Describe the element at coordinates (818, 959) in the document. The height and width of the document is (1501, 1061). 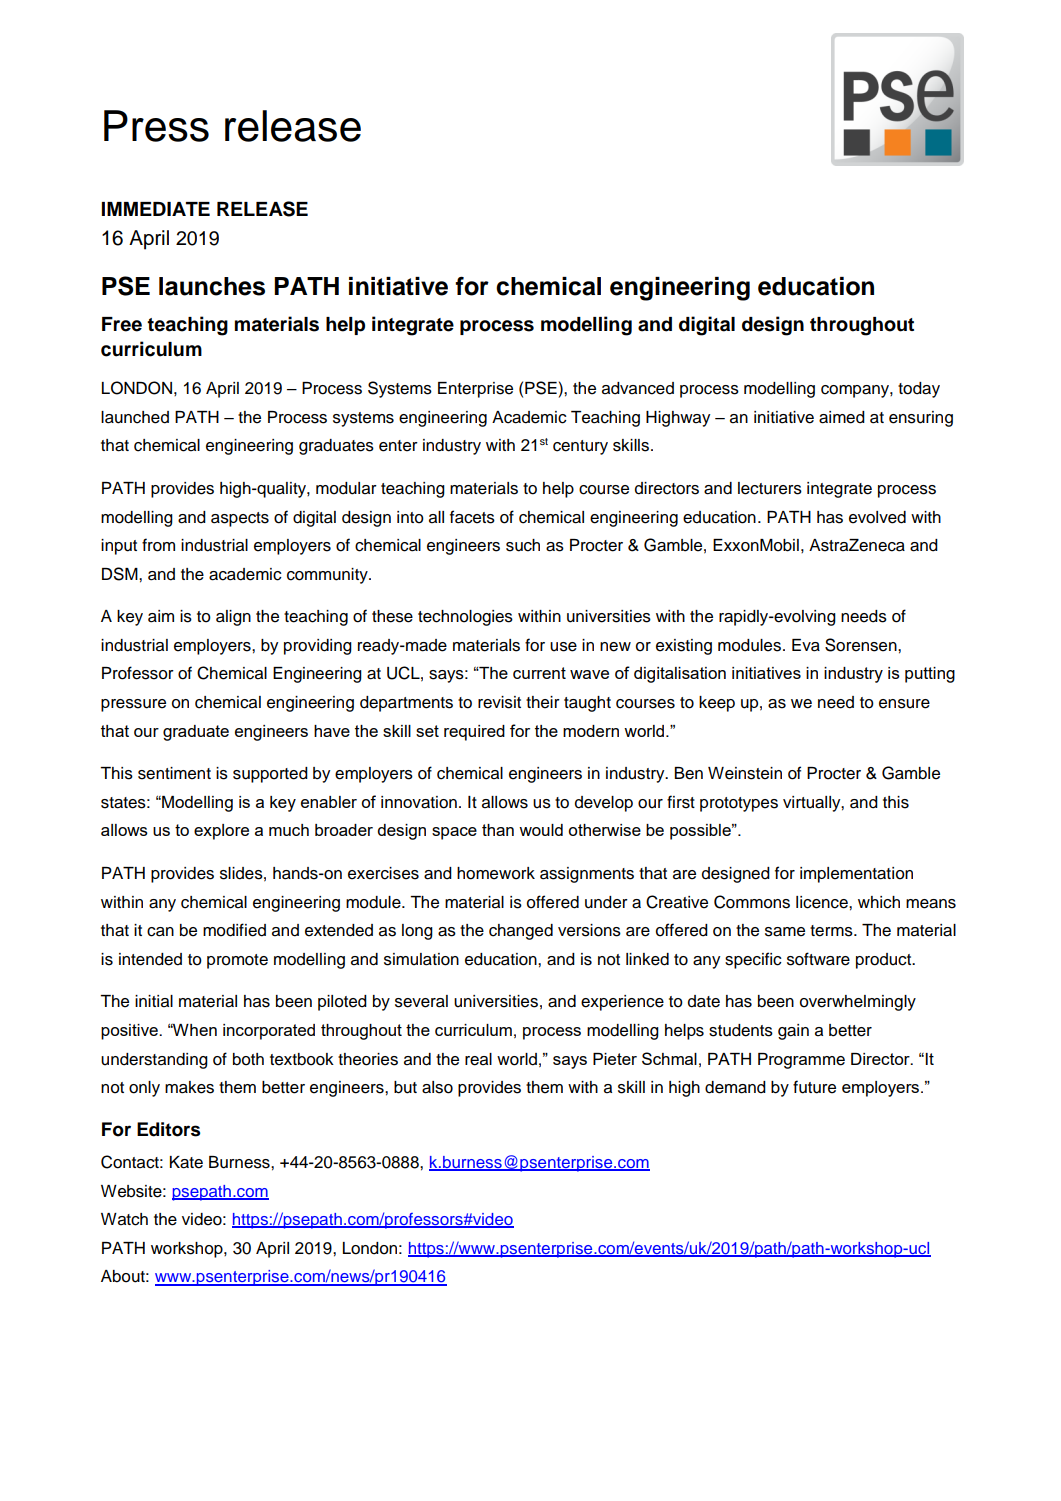
I see `software` at that location.
